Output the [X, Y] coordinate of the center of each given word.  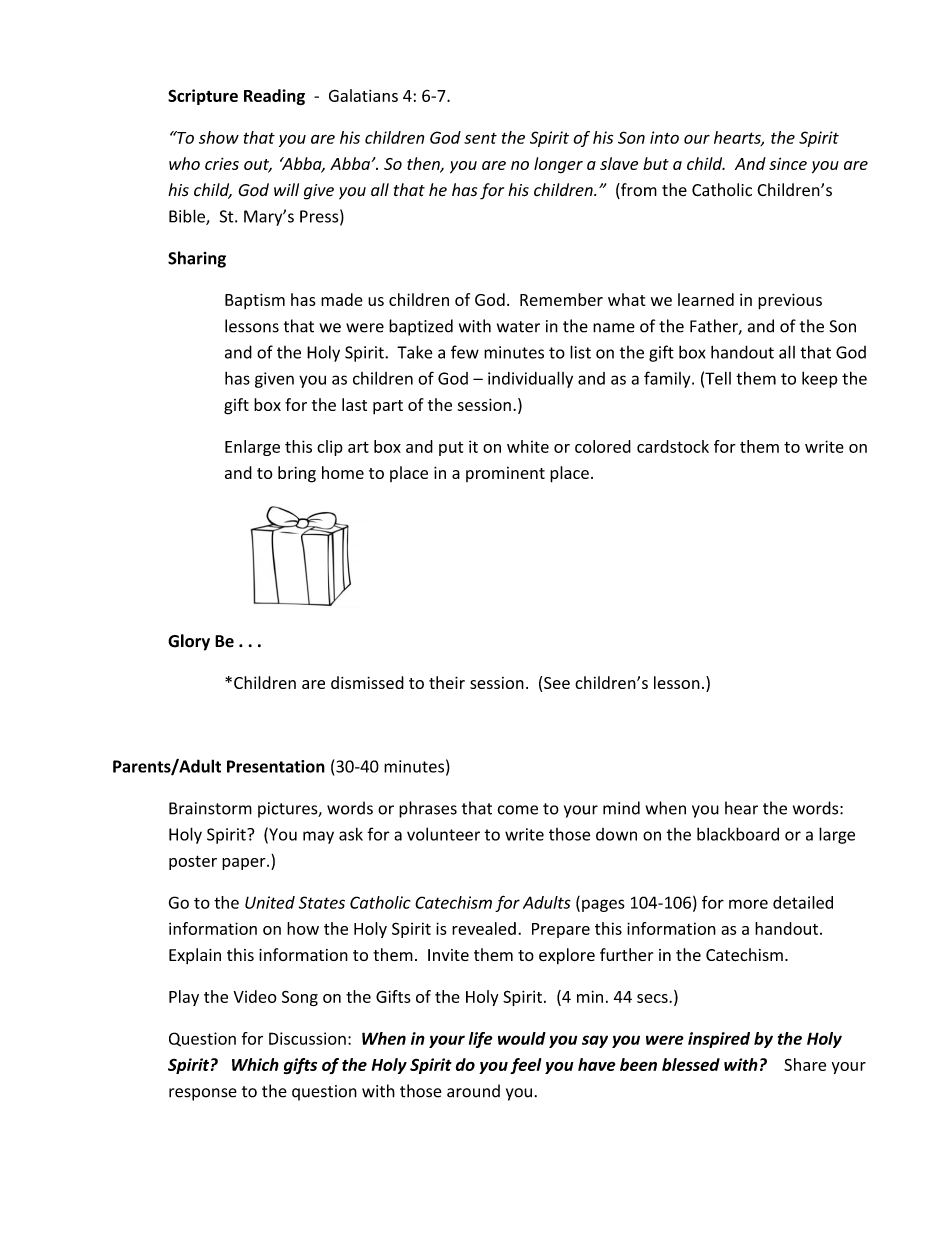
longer [558, 165]
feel [525, 1066]
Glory [189, 642]
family [668, 379]
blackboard [738, 834]
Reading [274, 97]
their [447, 682]
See [557, 683]
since [788, 163]
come [518, 810]
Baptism [255, 301]
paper [245, 864]
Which [255, 1064]
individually [530, 379]
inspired [719, 1040]
